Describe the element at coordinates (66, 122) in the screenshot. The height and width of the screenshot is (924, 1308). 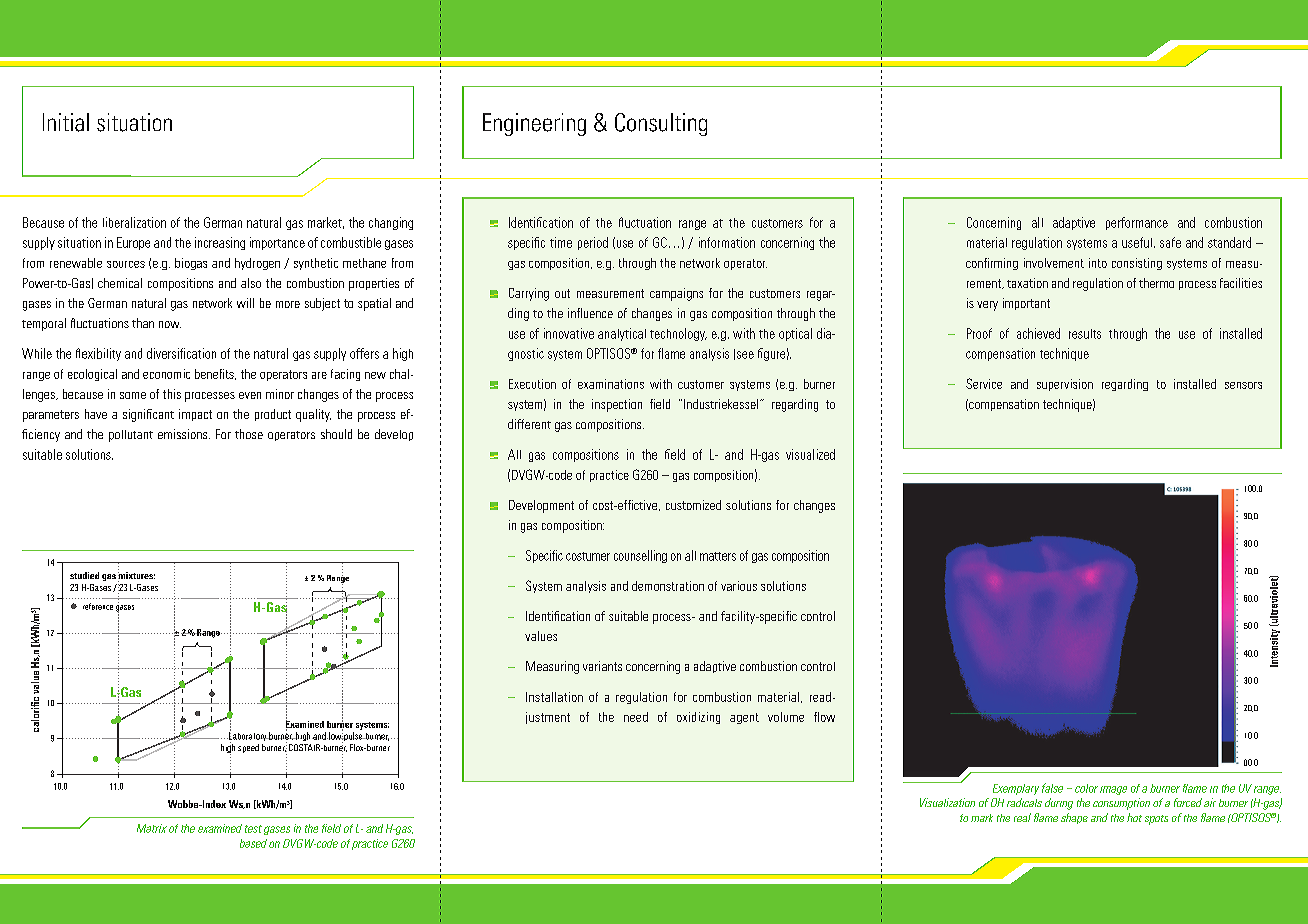
I see `Initial` at that location.
